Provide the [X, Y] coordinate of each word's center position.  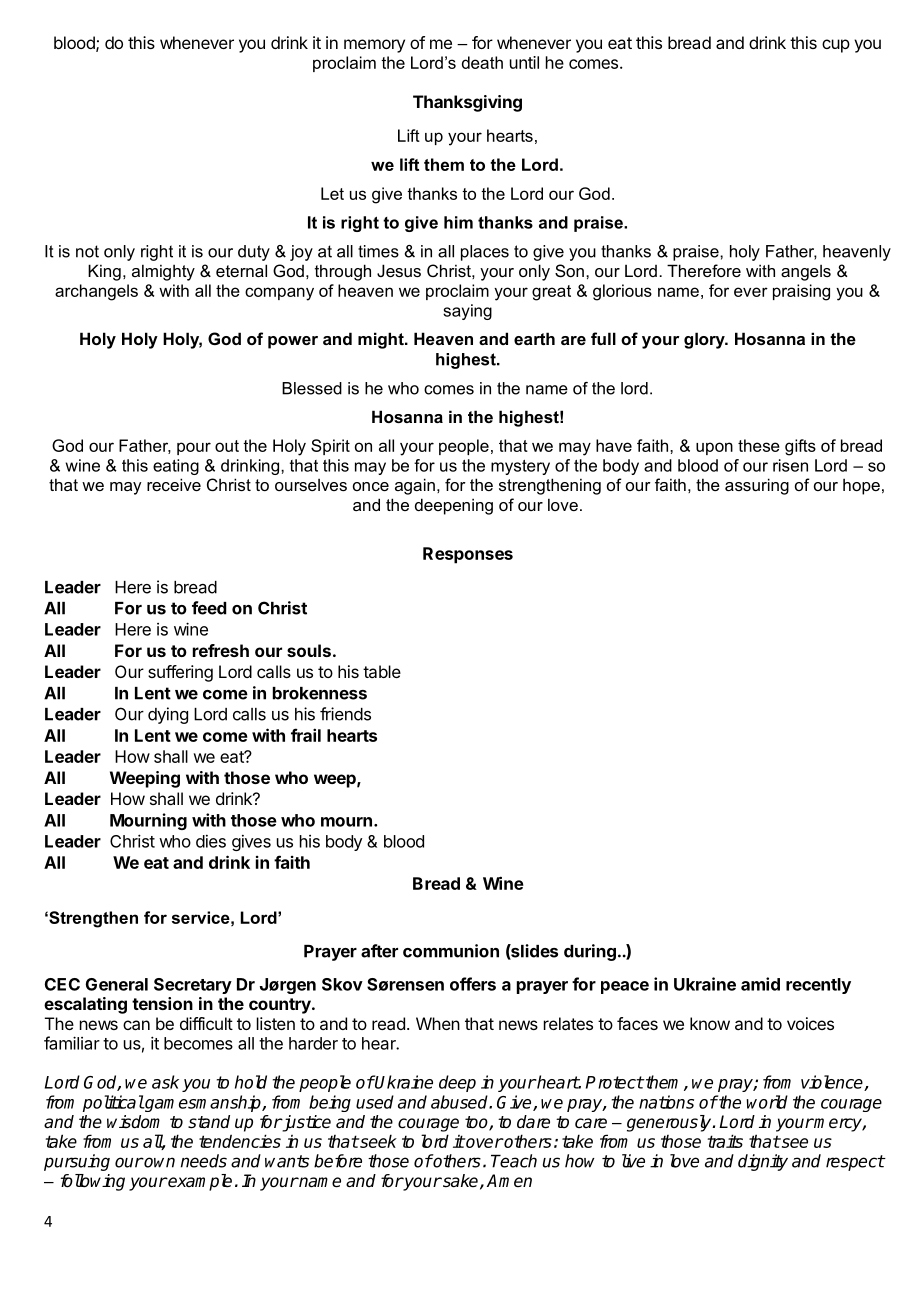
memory [374, 46]
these [759, 445]
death [482, 62]
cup [836, 46]
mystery [520, 467]
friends [345, 714]
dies [211, 841]
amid [760, 984]
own [159, 1162]
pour [194, 448]
